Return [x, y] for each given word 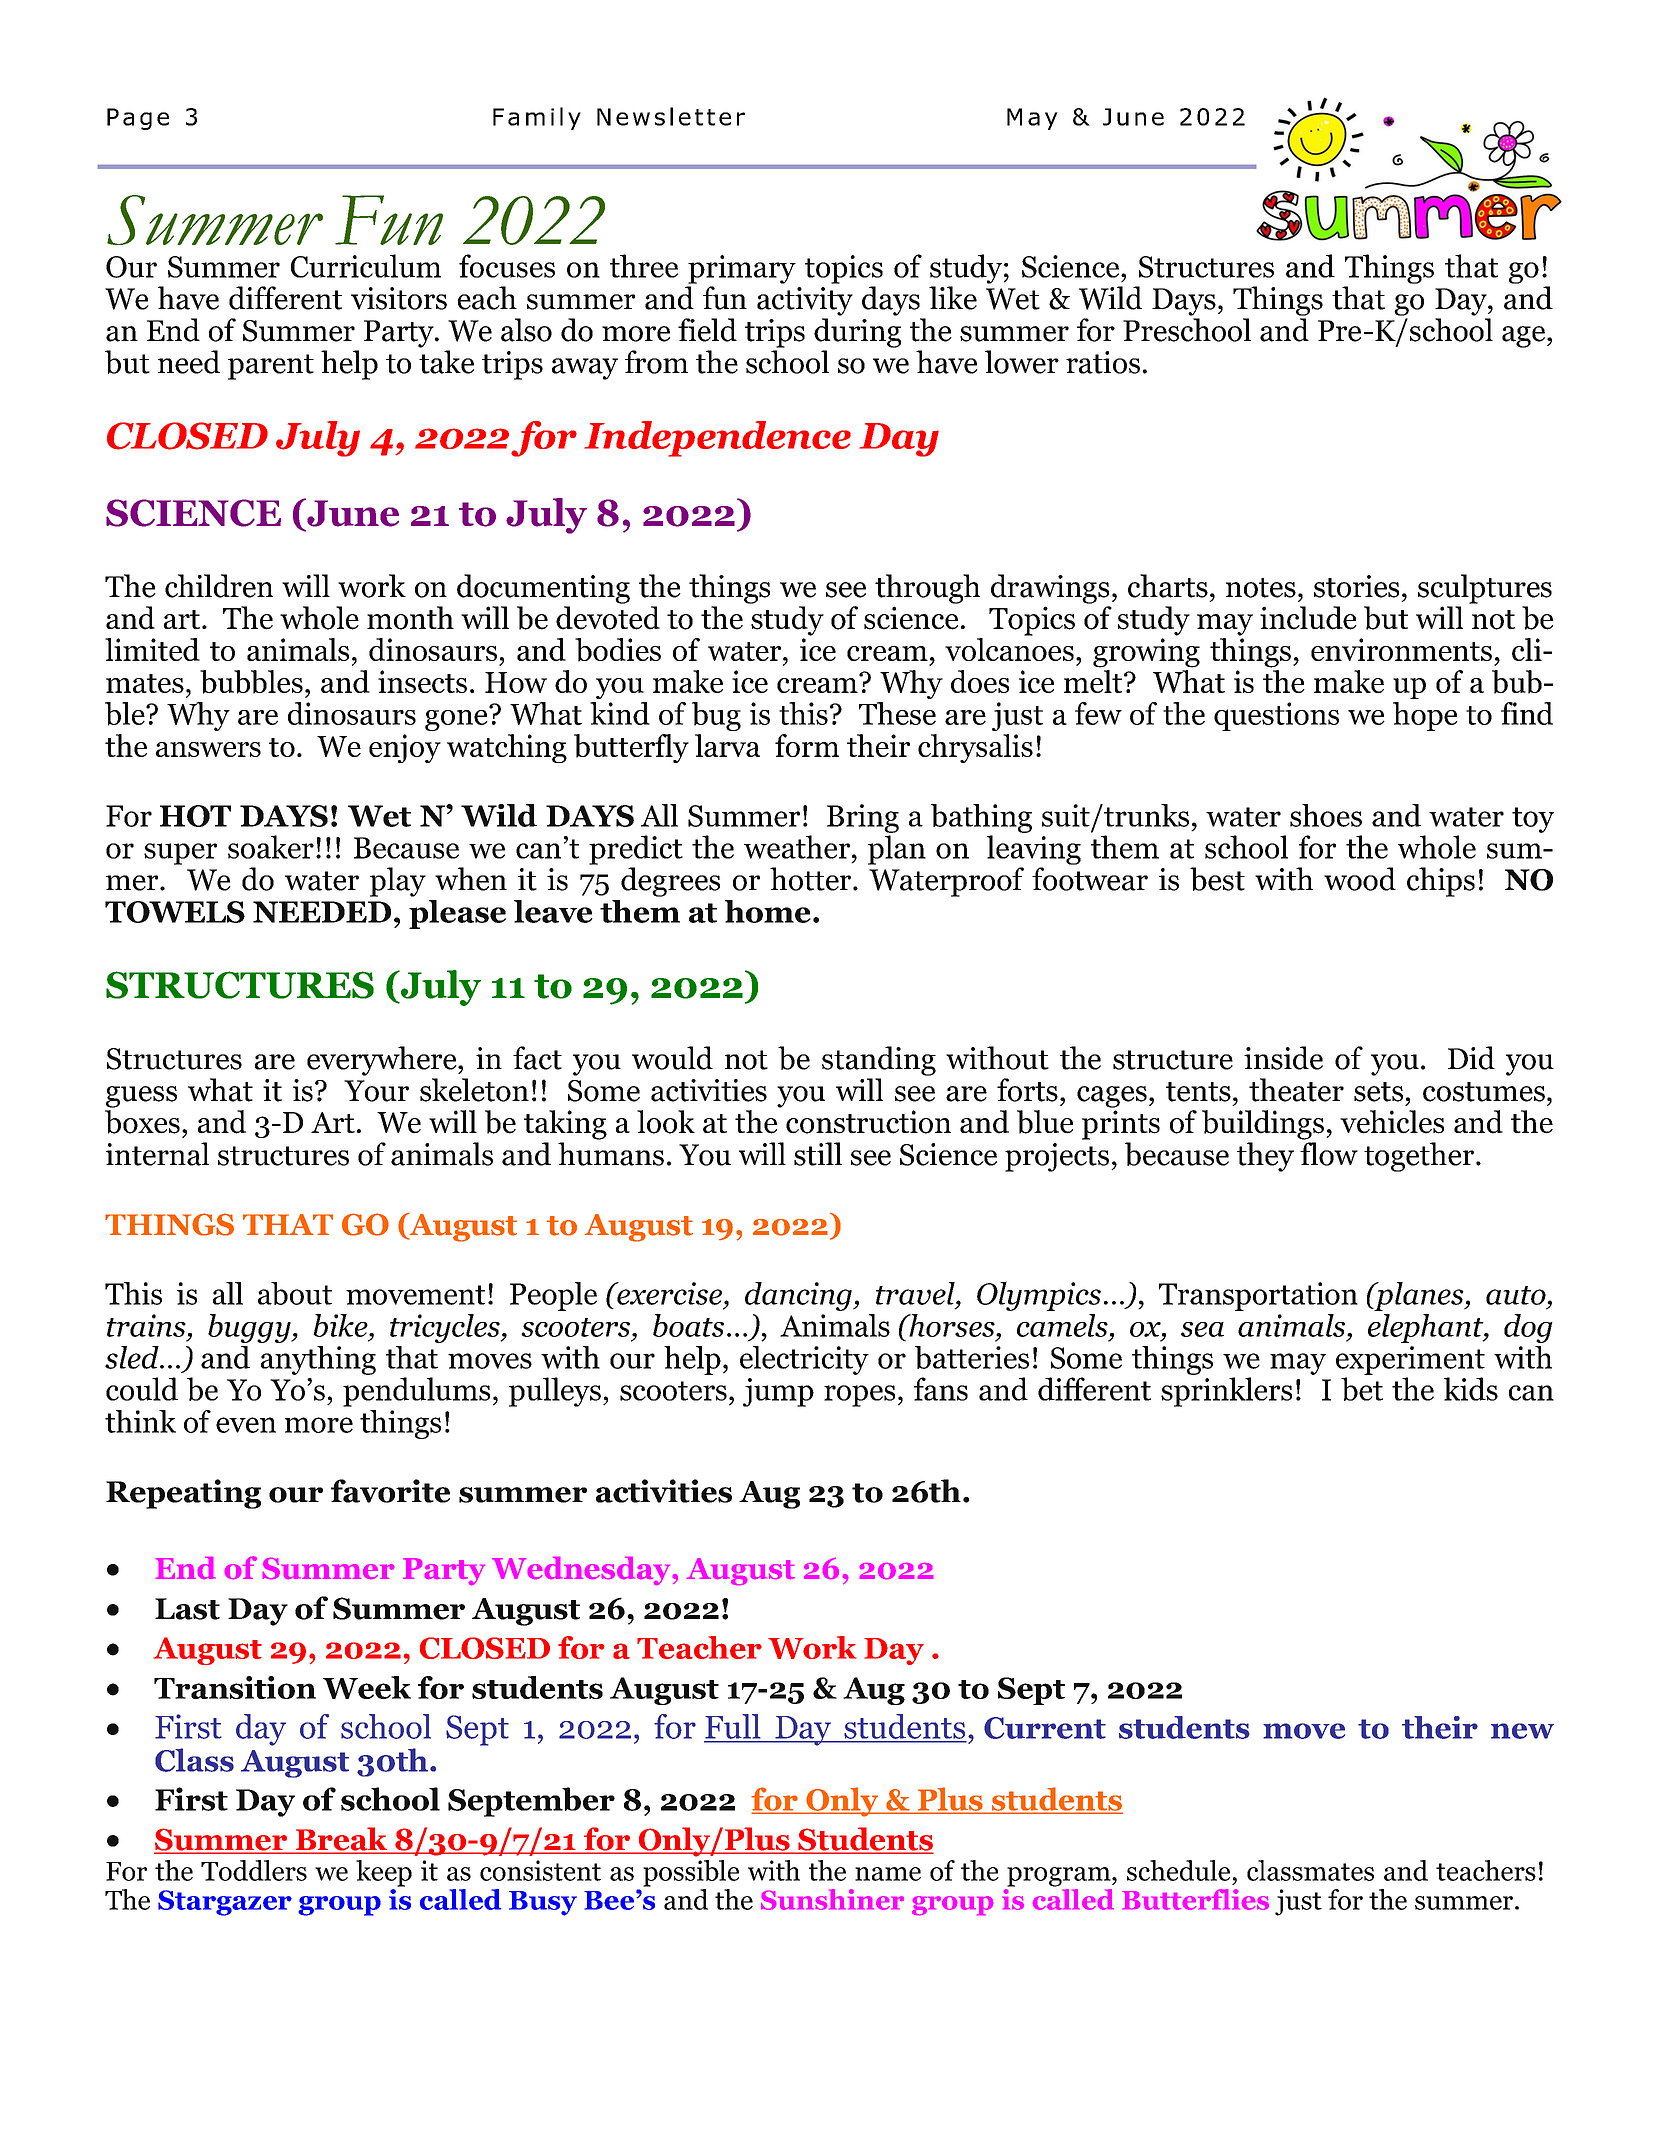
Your [376, 1091]
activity [805, 301]
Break [341, 1840]
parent [271, 367]
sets [1378, 1092]
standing [879, 1061]
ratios [1103, 362]
